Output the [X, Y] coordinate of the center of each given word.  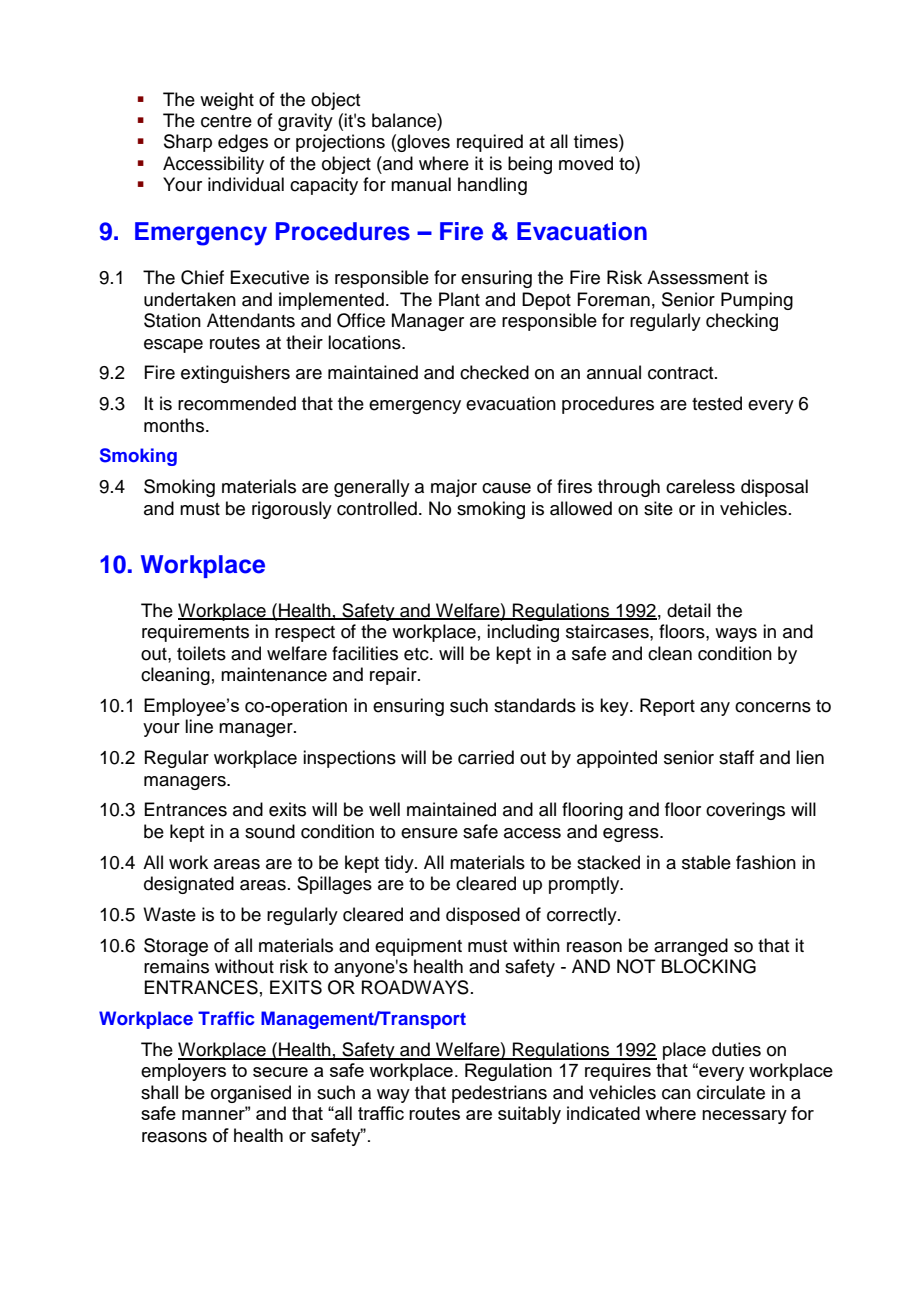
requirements [195, 633]
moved [586, 163]
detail [689, 610]
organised [251, 1094]
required [490, 143]
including [523, 633]
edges [243, 143]
